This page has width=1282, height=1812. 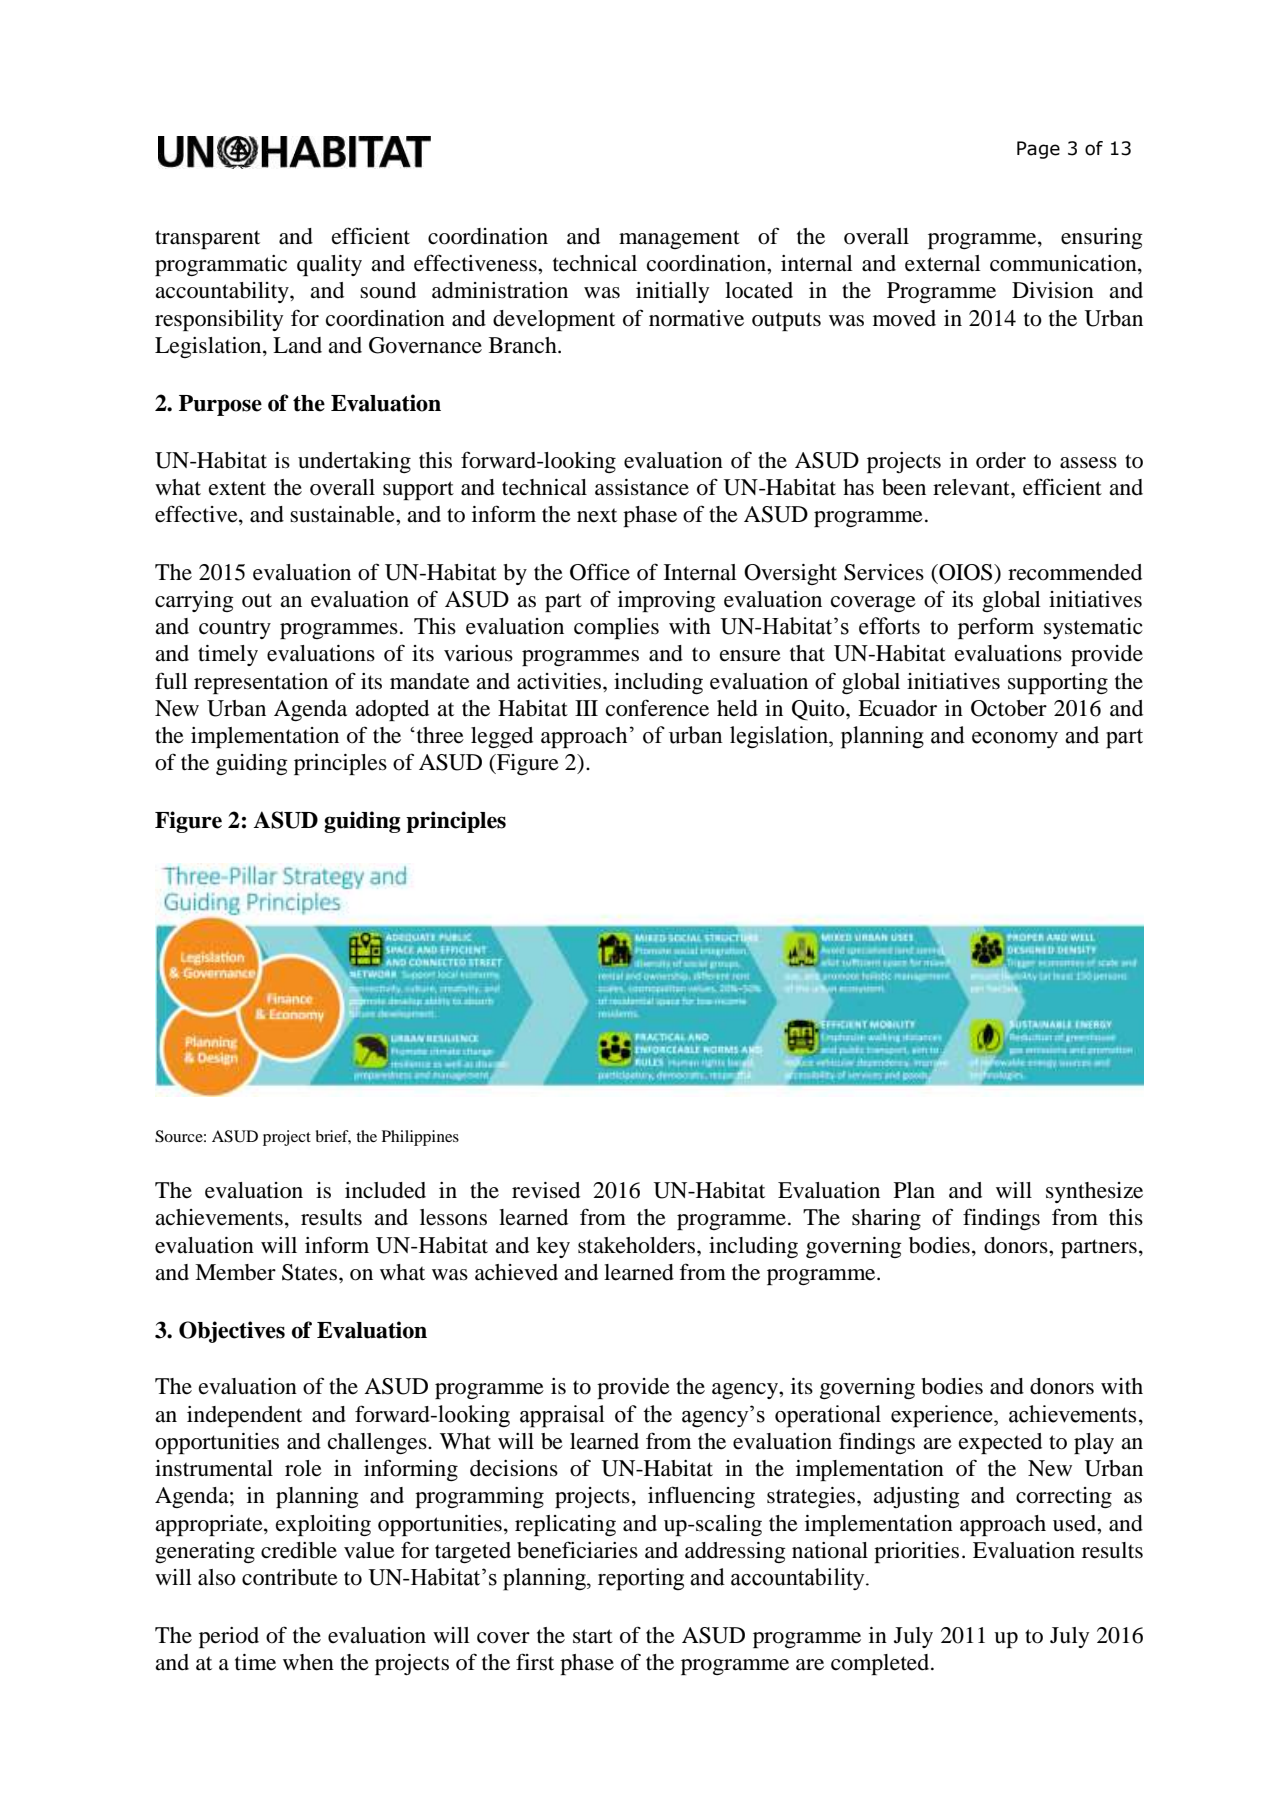 What do you see at coordinates (207, 239) in the page?
I see `transparent` at bounding box center [207, 239].
